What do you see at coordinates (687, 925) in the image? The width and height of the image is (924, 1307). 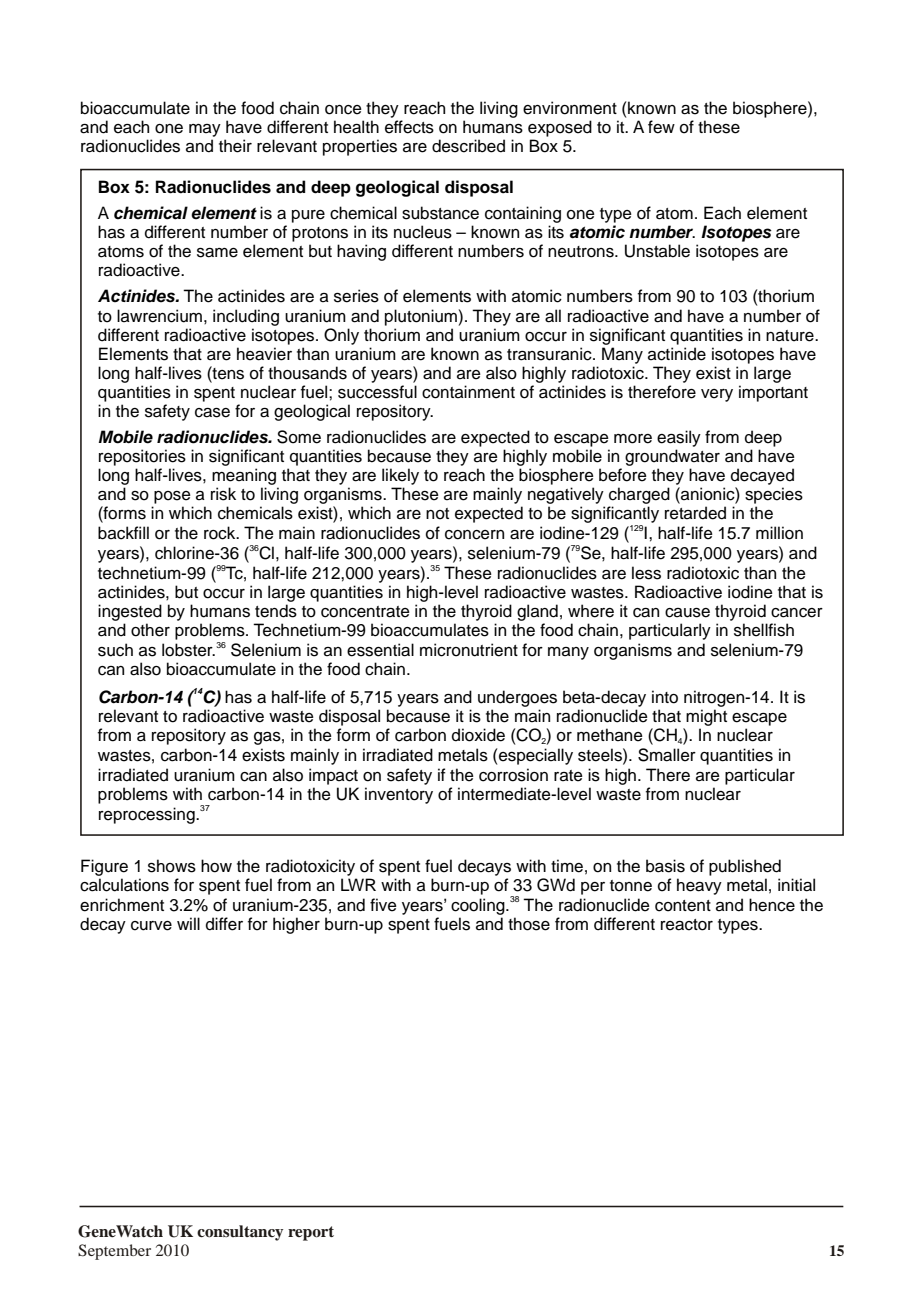 I see `reactor` at bounding box center [687, 925].
